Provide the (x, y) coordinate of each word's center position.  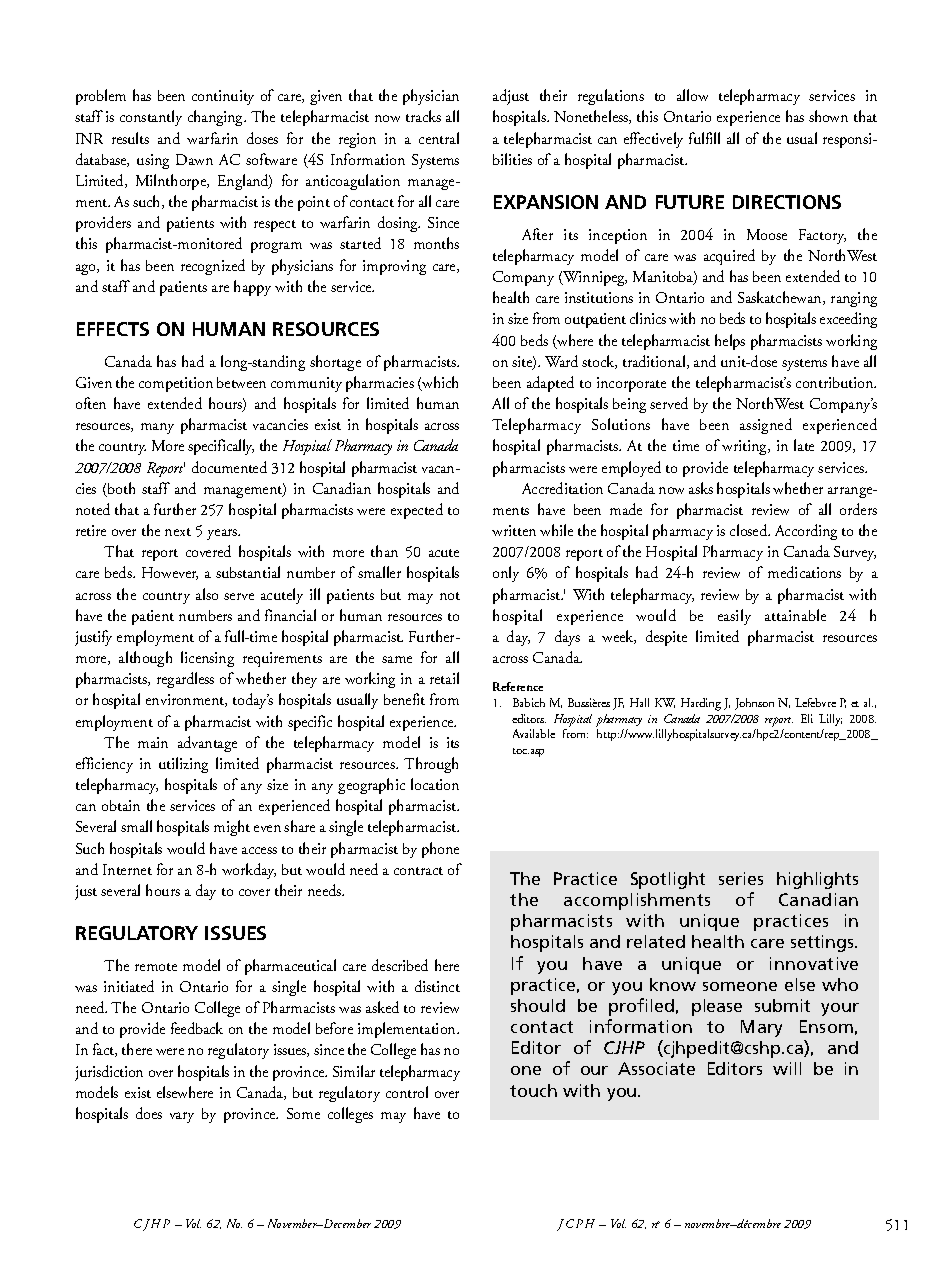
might (232, 828)
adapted (550, 384)
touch (533, 1090)
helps (730, 342)
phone (440, 850)
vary (182, 1117)
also (207, 594)
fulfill (704, 138)
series (741, 878)
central (439, 138)
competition (176, 384)
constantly (151, 118)
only (506, 574)
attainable (795, 615)
